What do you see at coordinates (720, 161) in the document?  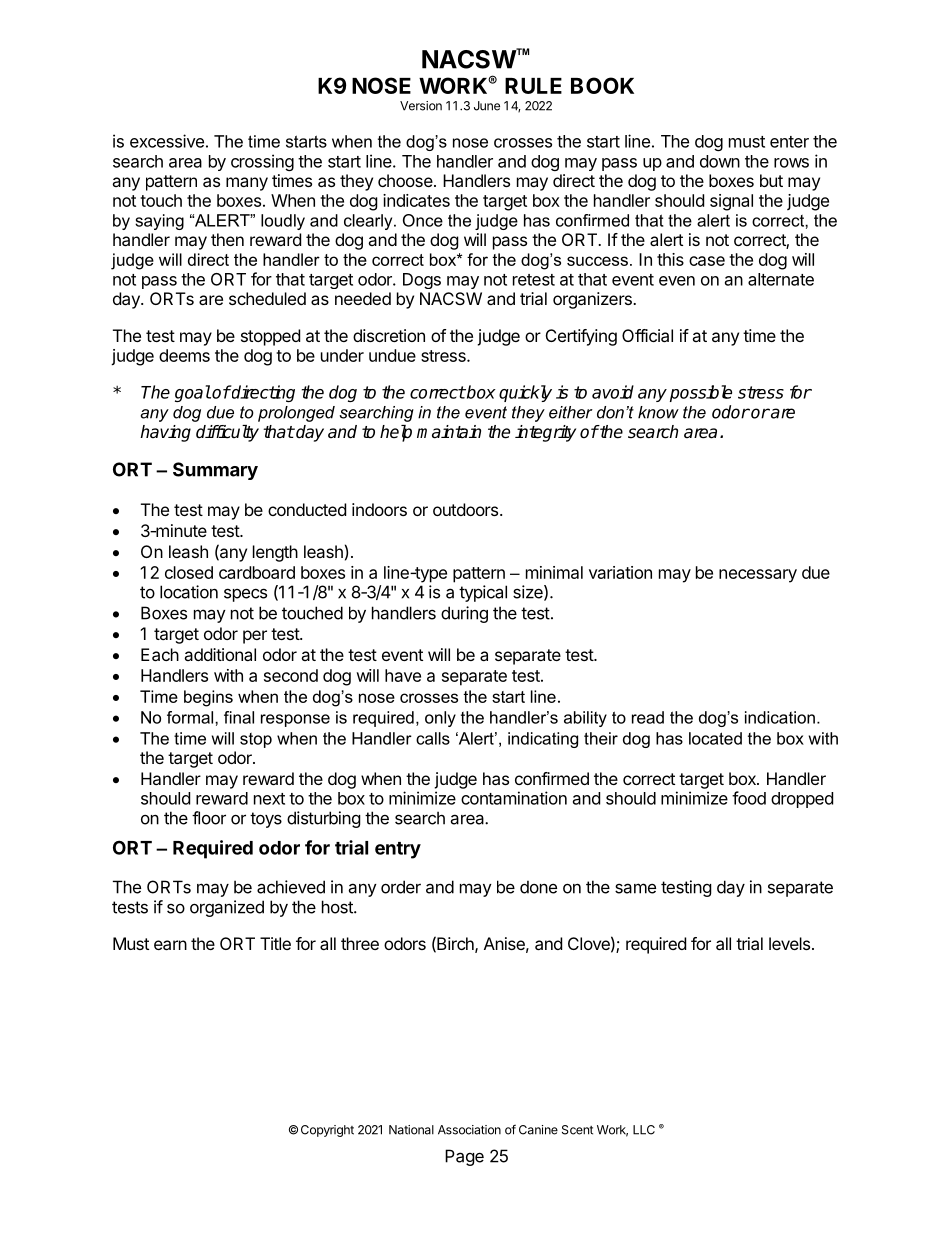 I see `down` at bounding box center [720, 161].
